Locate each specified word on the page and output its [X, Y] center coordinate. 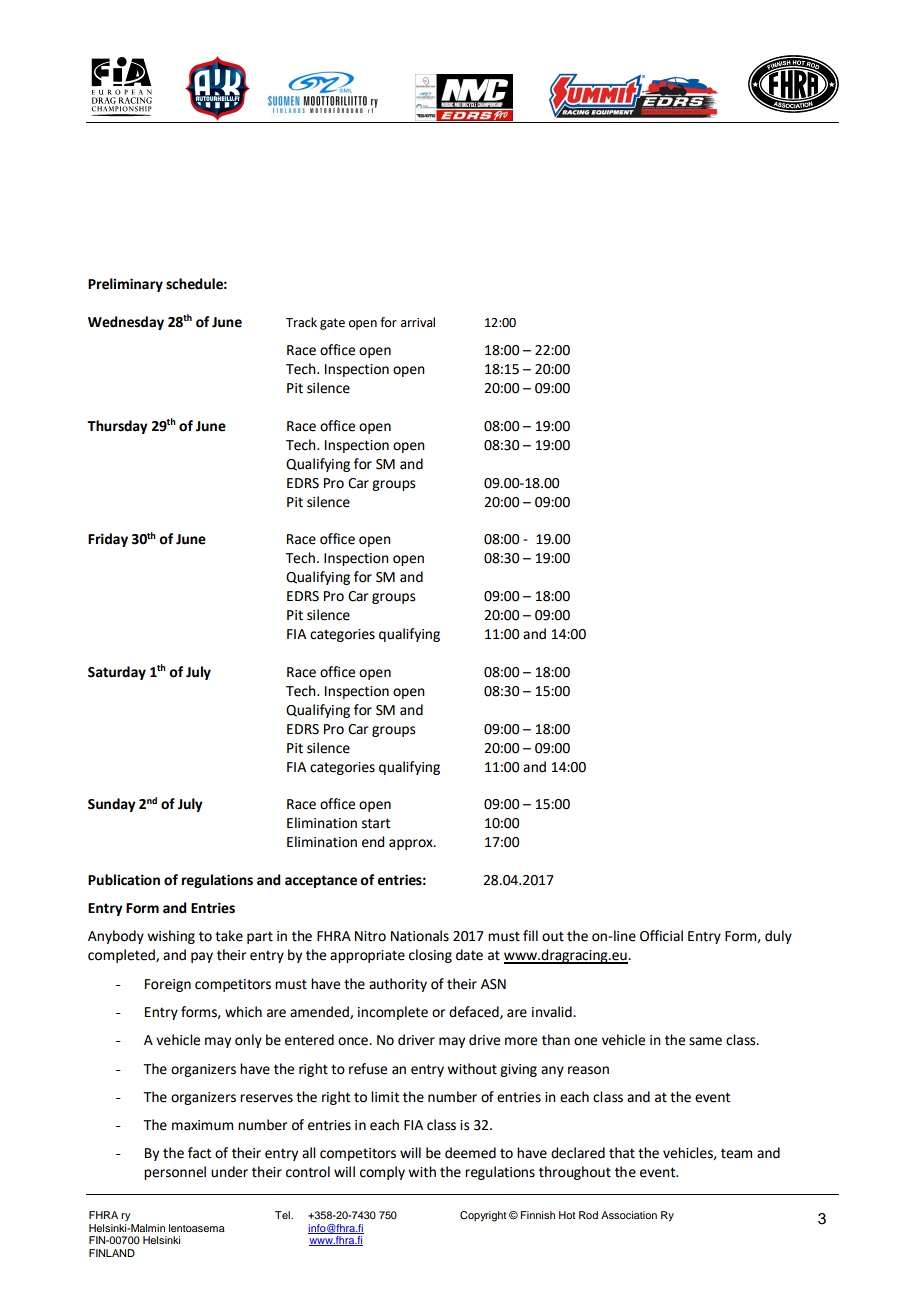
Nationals [420, 936]
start [376, 823]
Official [661, 936]
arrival [418, 322]
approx [412, 844]
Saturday [117, 673]
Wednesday [126, 323]
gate [332, 324]
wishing [171, 937]
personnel [175, 1173]
